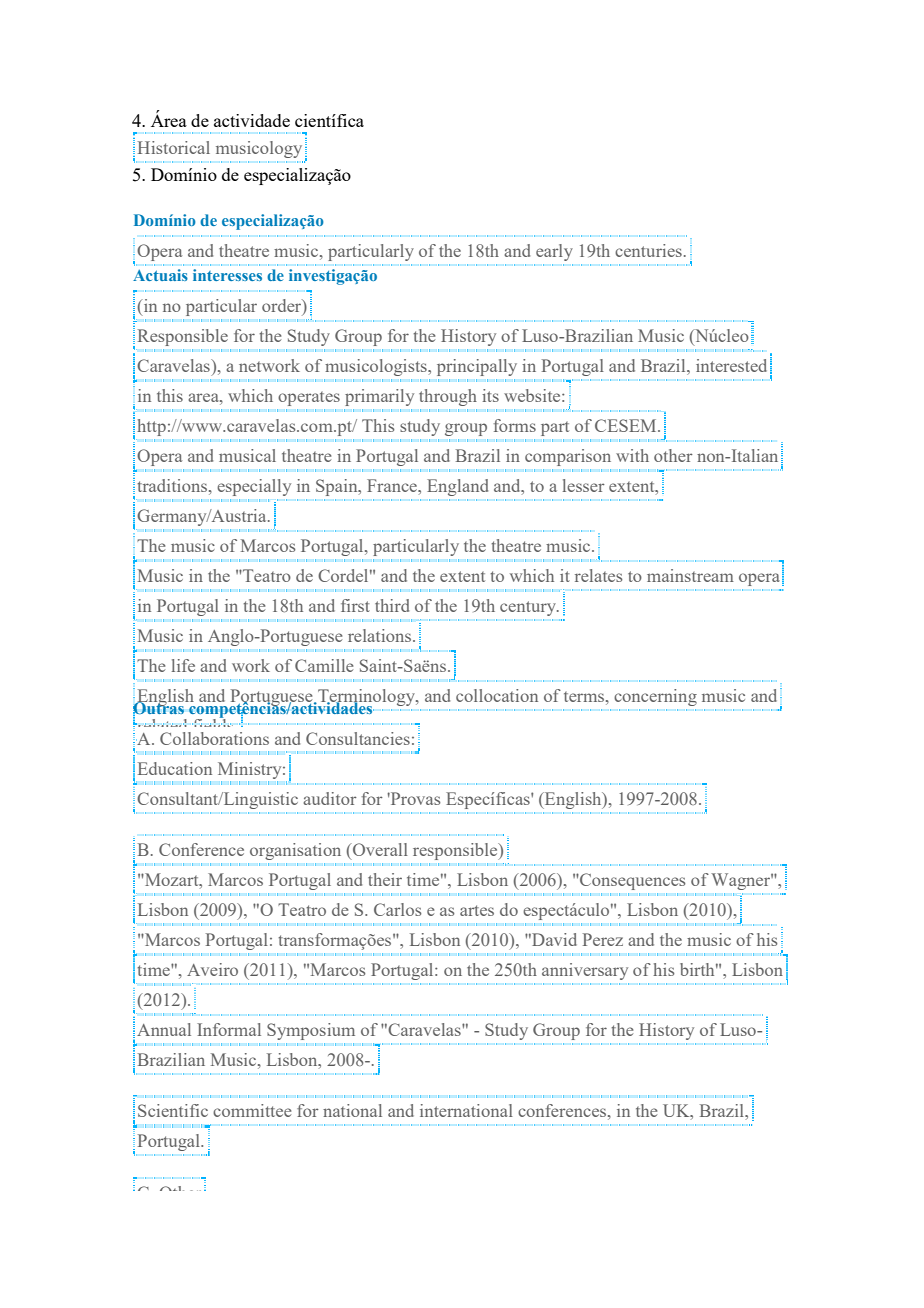  I want to click on centuries, so click(648, 250).
